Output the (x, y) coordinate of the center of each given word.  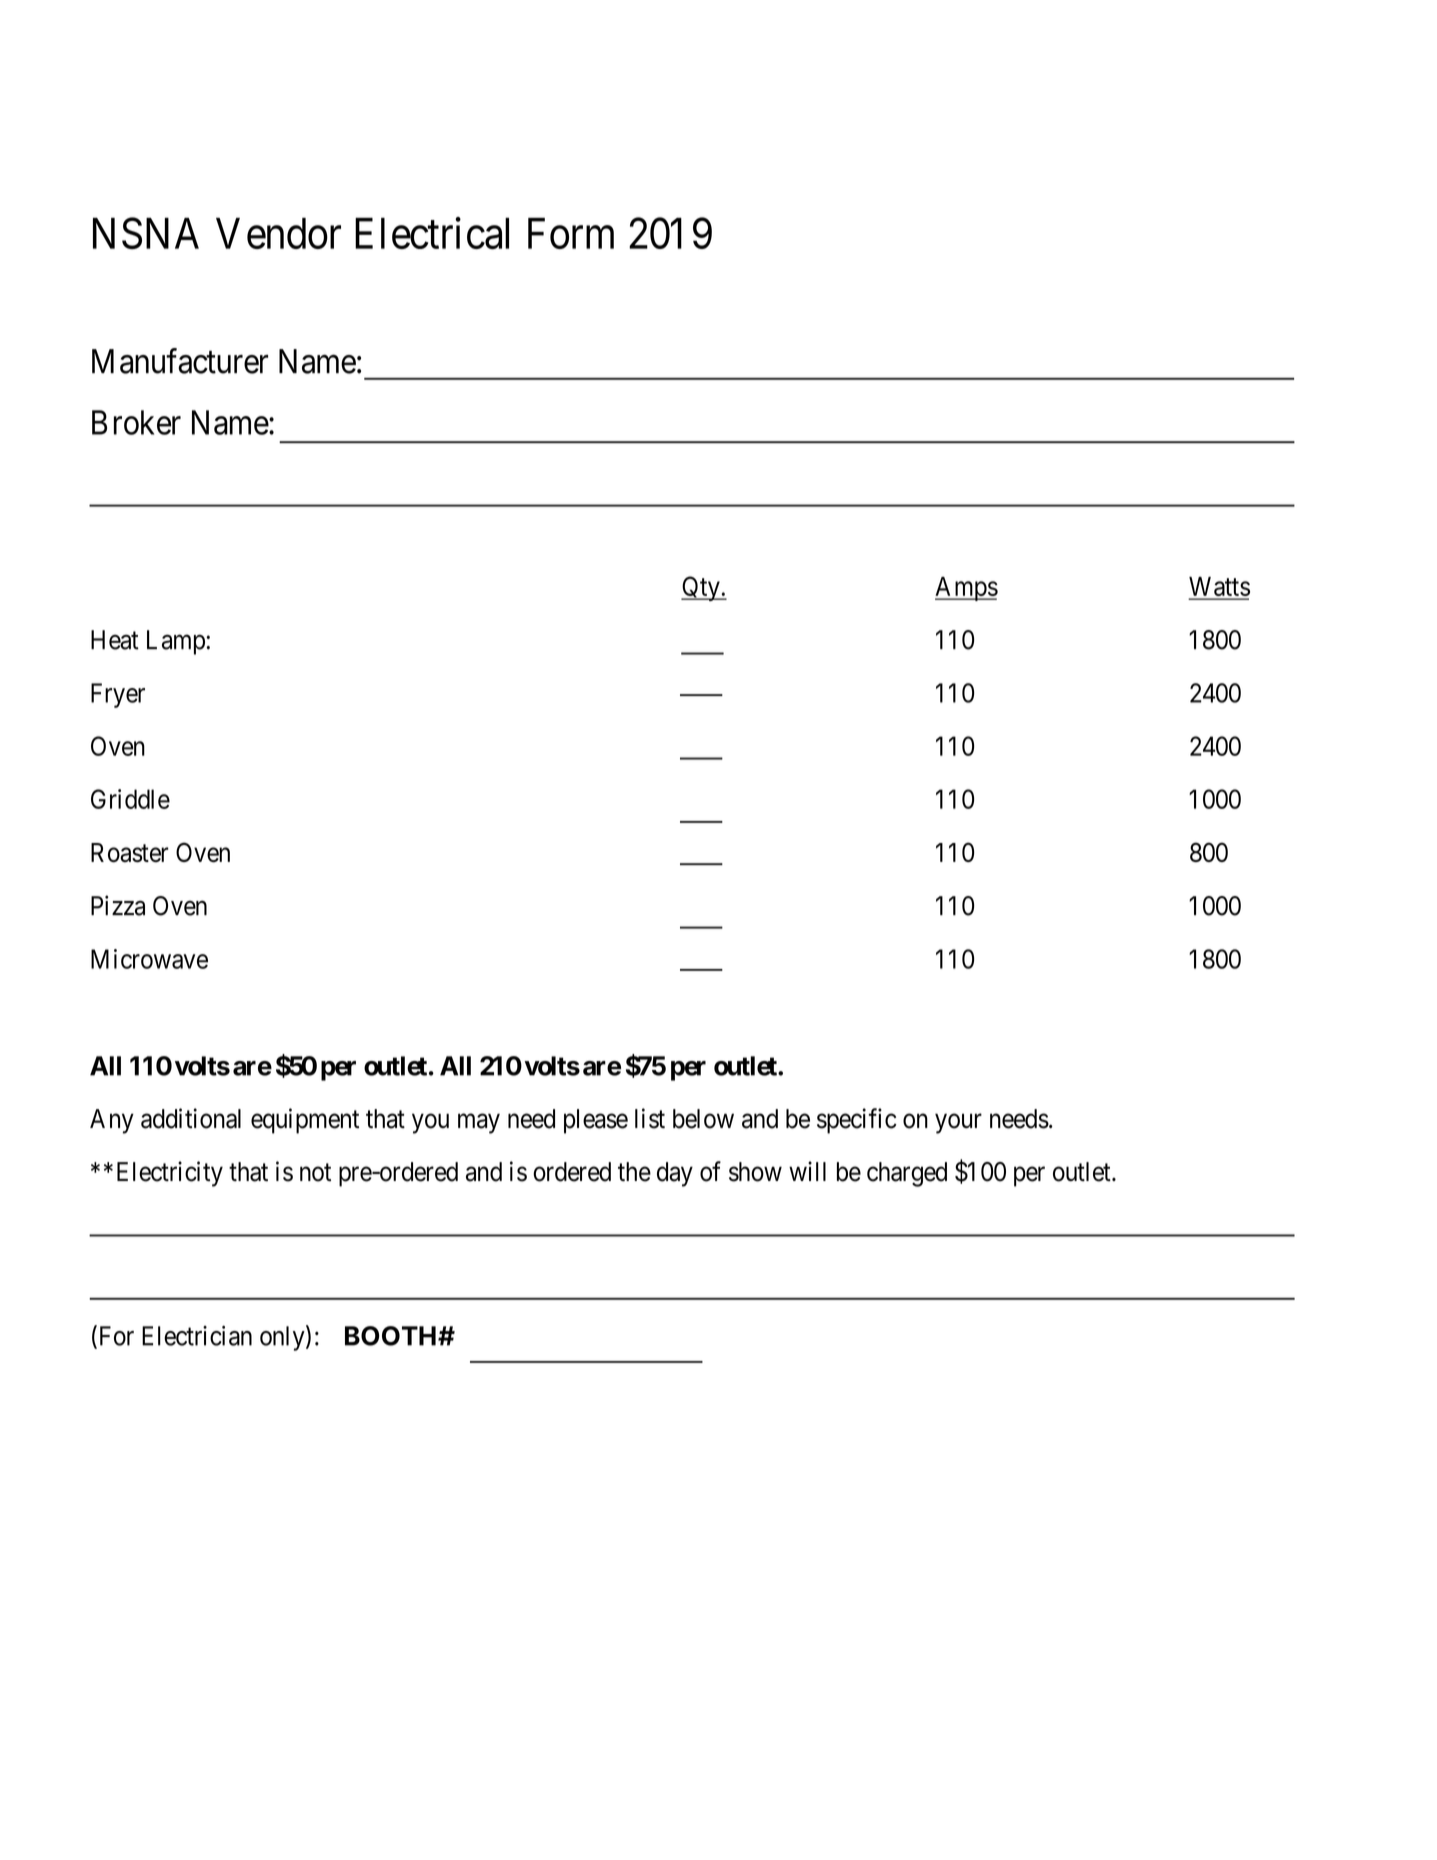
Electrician (197, 1335)
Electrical (432, 233)
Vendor (278, 233)
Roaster (130, 852)
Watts (1219, 588)
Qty (701, 588)
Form (571, 233)
